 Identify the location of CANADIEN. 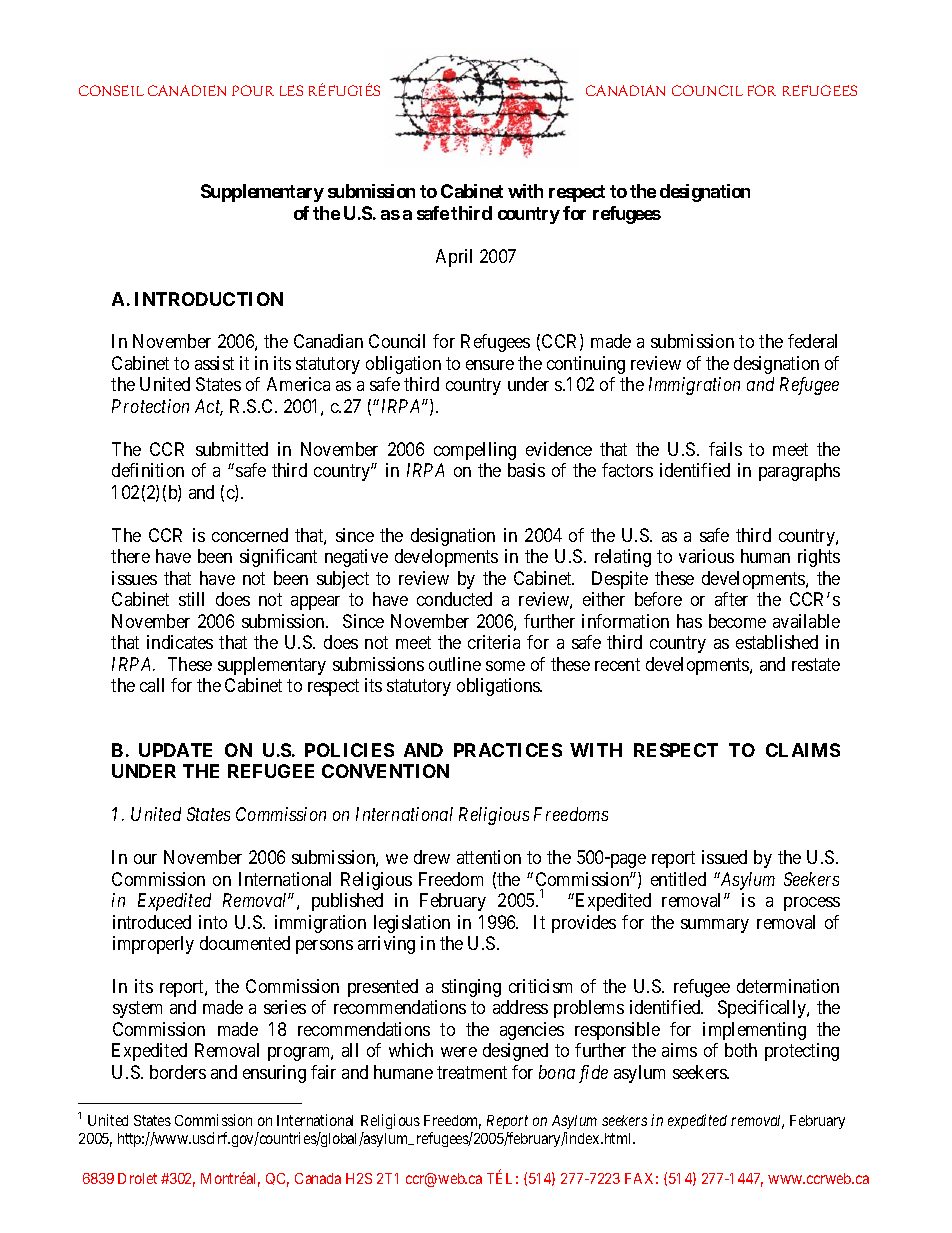
(187, 90).
